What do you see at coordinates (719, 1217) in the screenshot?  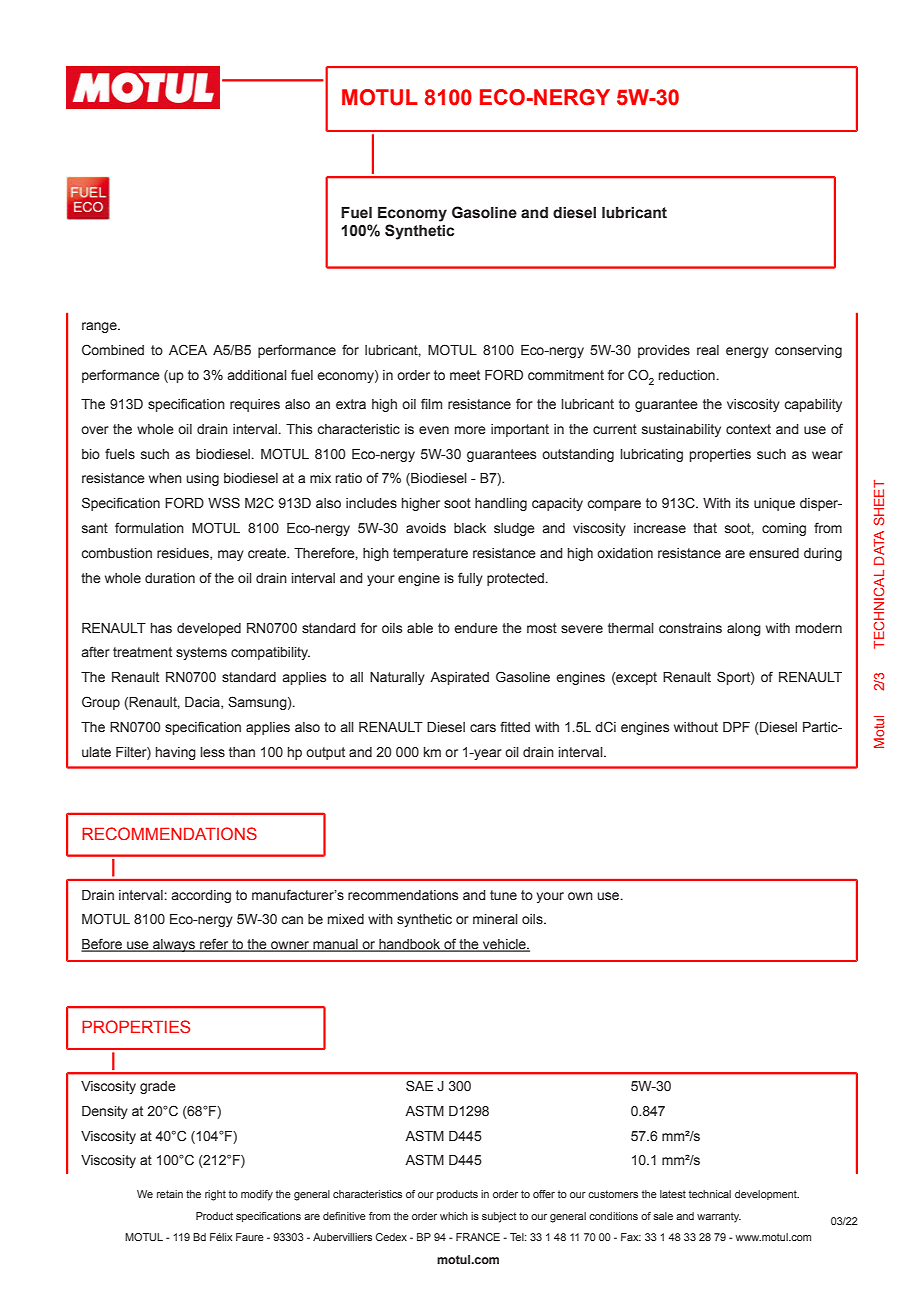 I see `warranty` at bounding box center [719, 1217].
